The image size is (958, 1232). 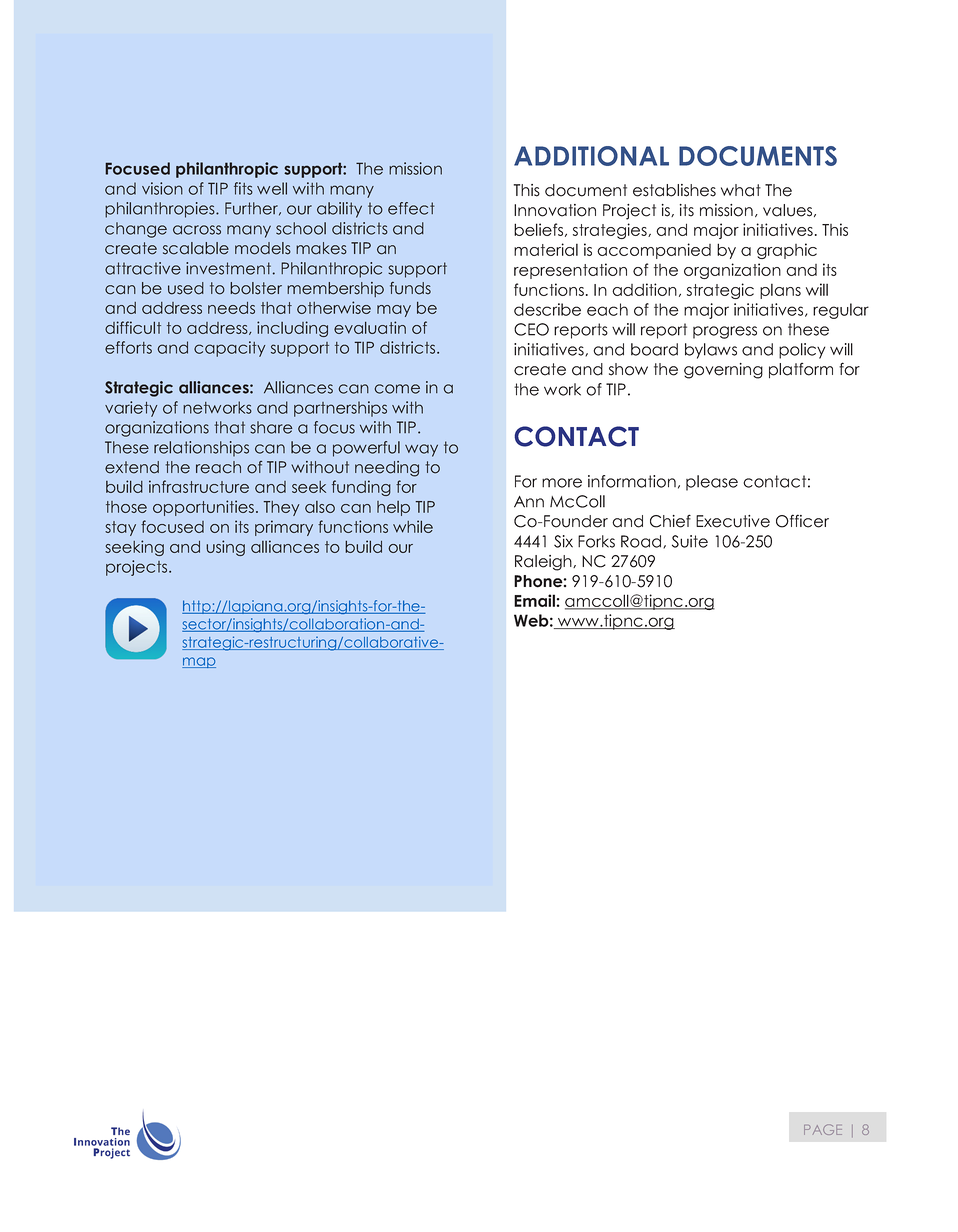 What do you see at coordinates (642, 542) in the document?
I see `Road` at bounding box center [642, 542].
